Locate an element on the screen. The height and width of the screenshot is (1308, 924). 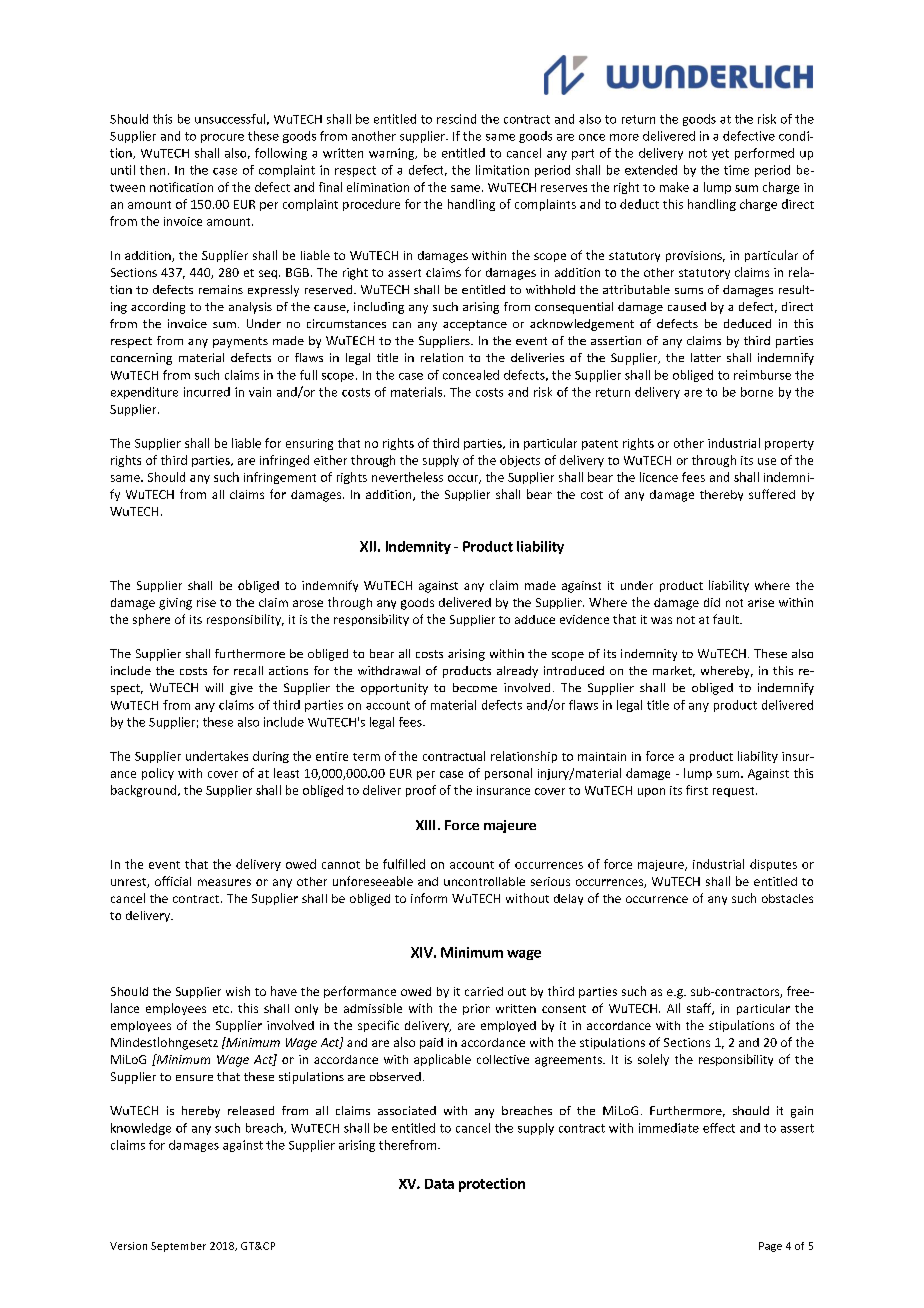
become is located at coordinates (475, 687).
